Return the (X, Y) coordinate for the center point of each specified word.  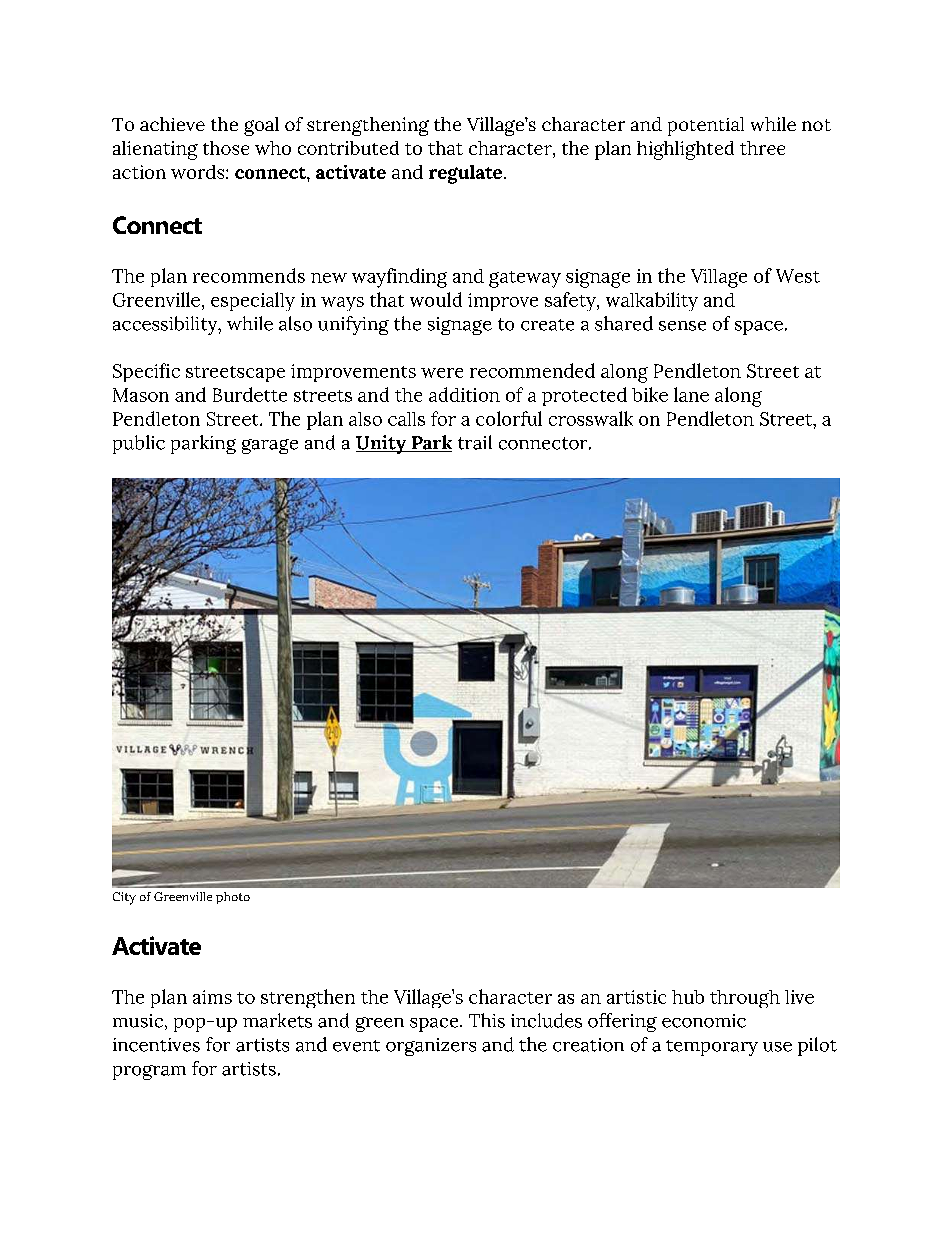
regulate (465, 174)
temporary (712, 1048)
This (487, 1020)
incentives (156, 1045)
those (226, 148)
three (762, 148)
